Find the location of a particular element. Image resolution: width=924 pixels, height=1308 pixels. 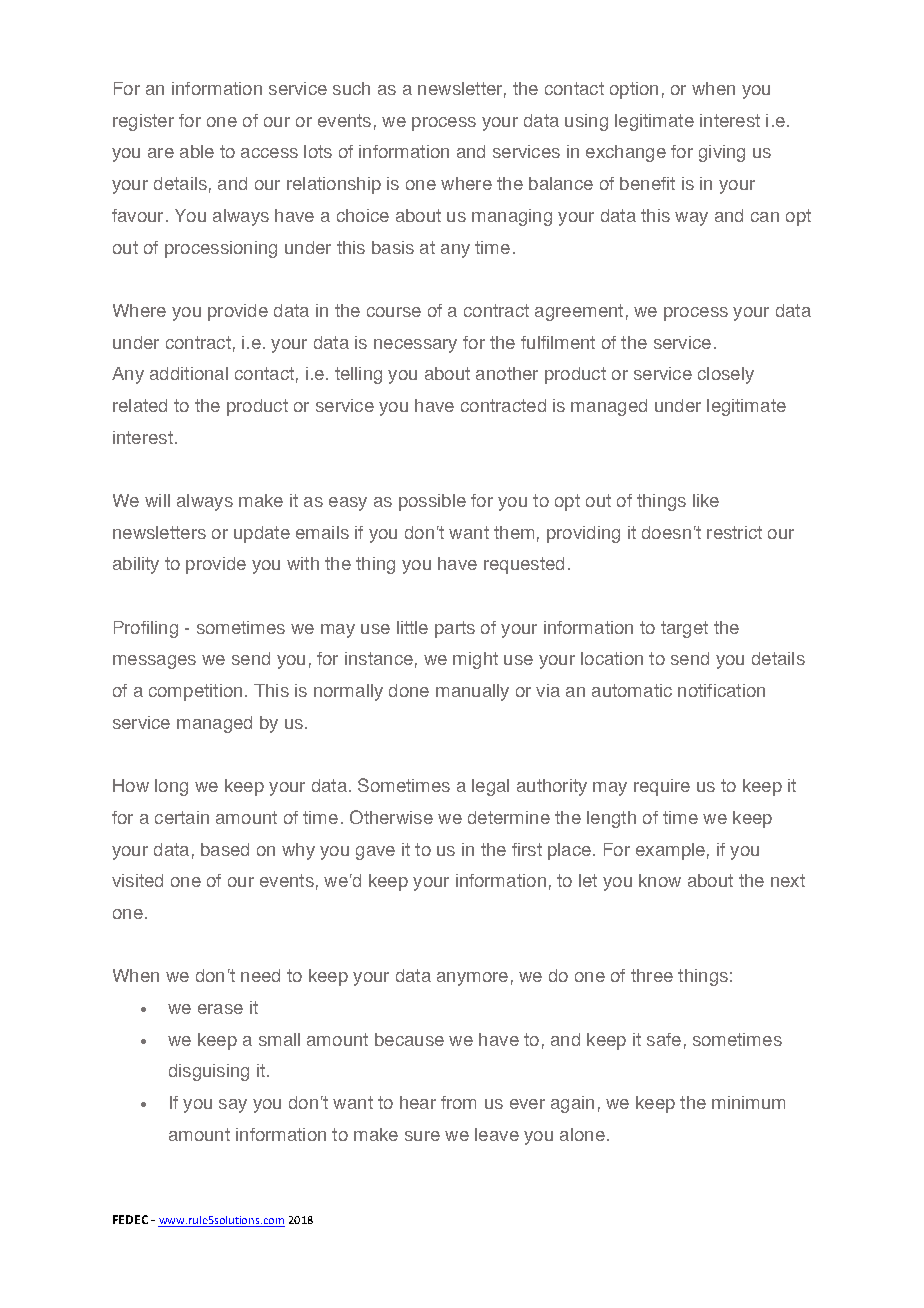

say is located at coordinates (233, 1106).
